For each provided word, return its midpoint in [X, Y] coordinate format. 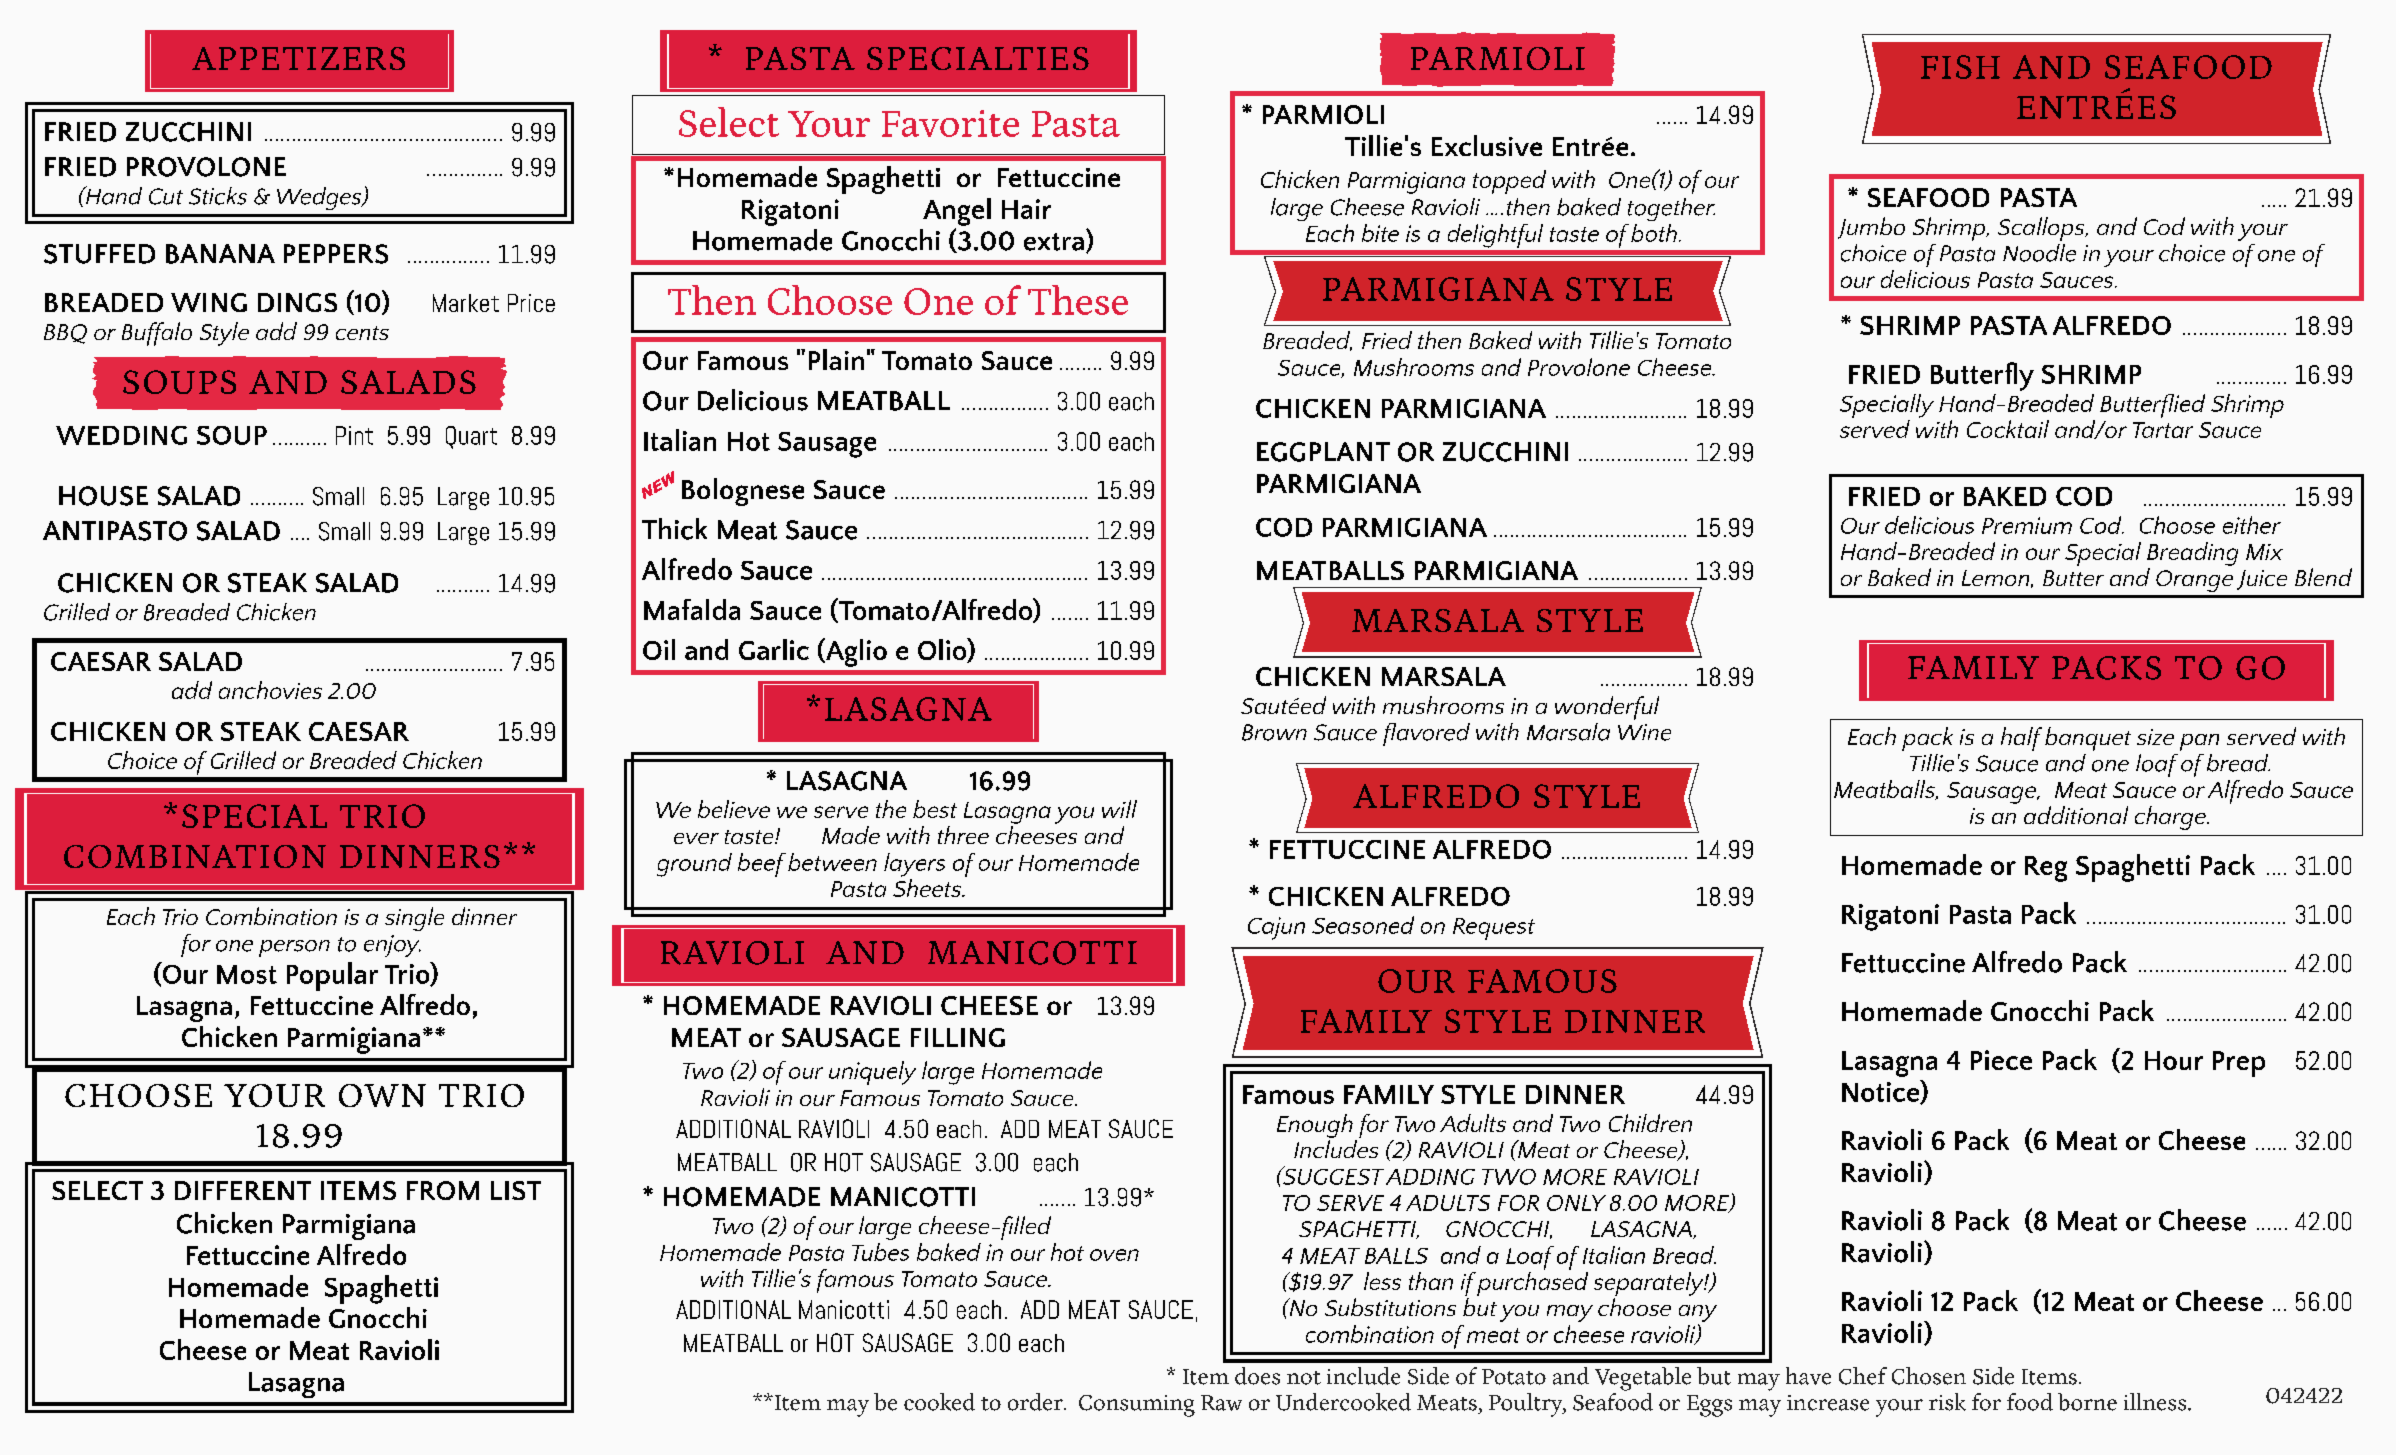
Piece [2001, 1060]
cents [362, 333]
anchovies [270, 690]
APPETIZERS [298, 58]
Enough [1315, 1126]
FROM [443, 1190]
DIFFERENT [243, 1190]
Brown [1274, 732]
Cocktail [2008, 429]
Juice [2262, 580]
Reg [2046, 869]
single [414, 919]
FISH [1960, 67]
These [1078, 300]
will [1119, 809]
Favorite [950, 123]
